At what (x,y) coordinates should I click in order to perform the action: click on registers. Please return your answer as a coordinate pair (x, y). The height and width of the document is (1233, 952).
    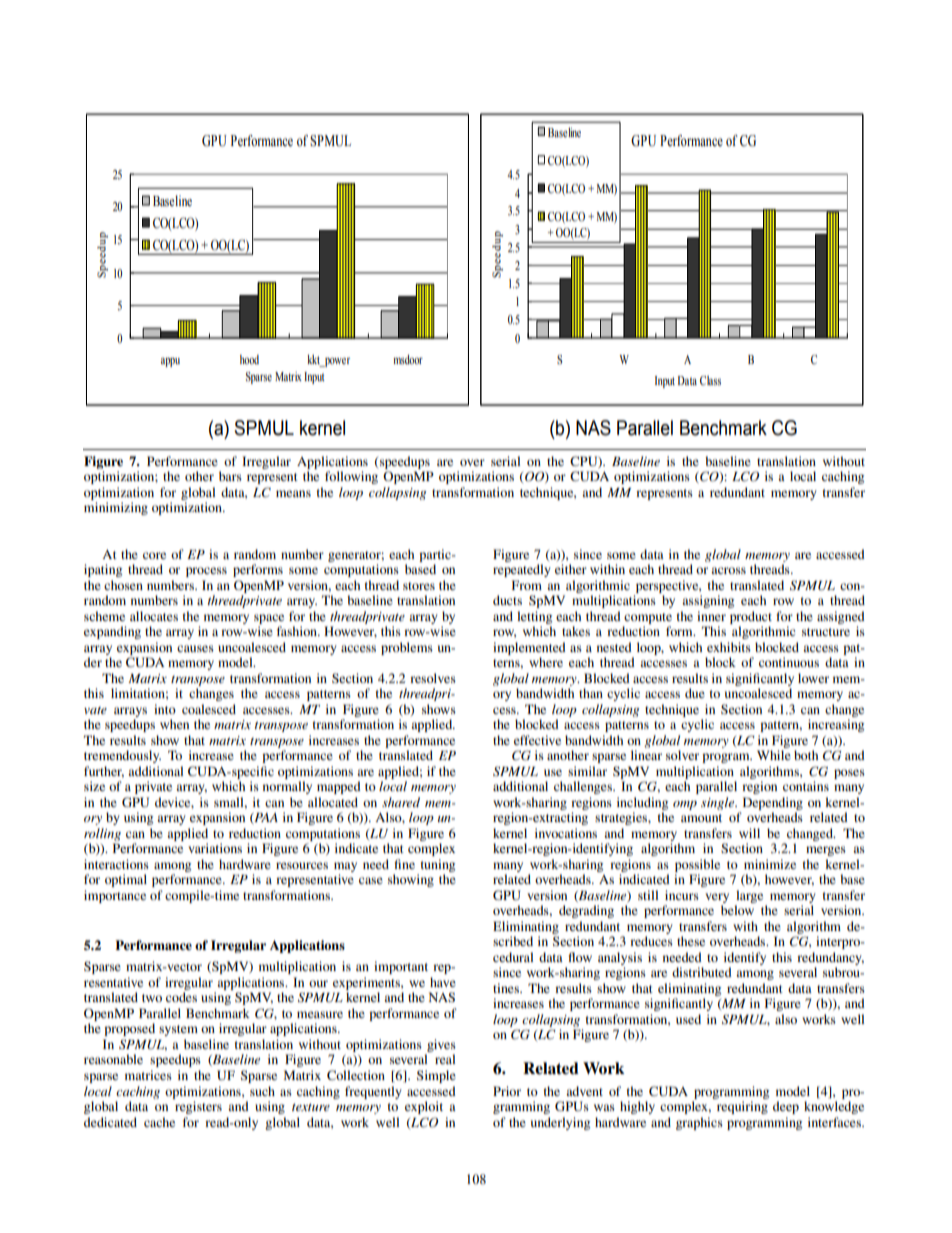
    Looking at the image, I should click on (198, 1107).
